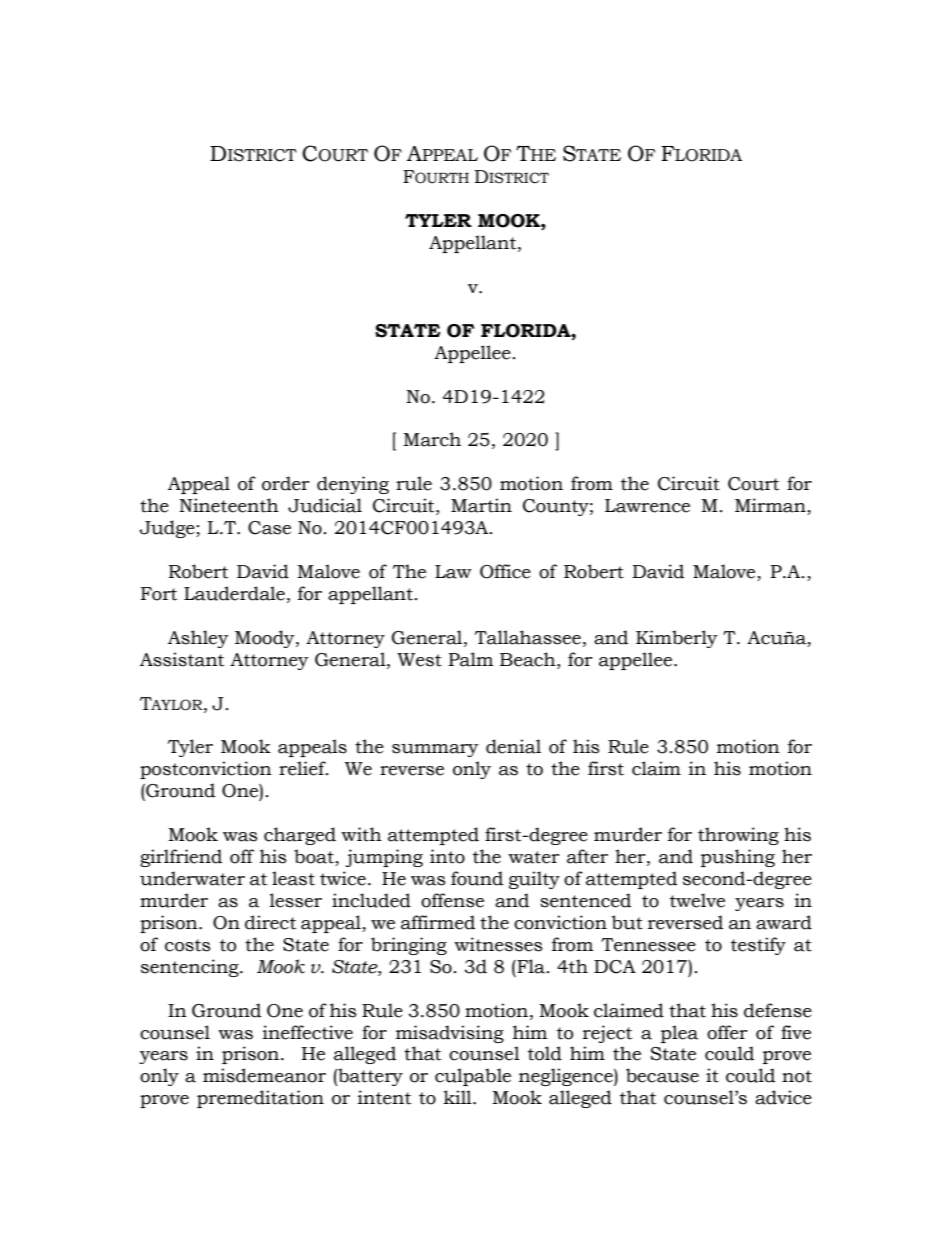  Describe the element at coordinates (270, 922) in the screenshot. I see `direct` at that location.
